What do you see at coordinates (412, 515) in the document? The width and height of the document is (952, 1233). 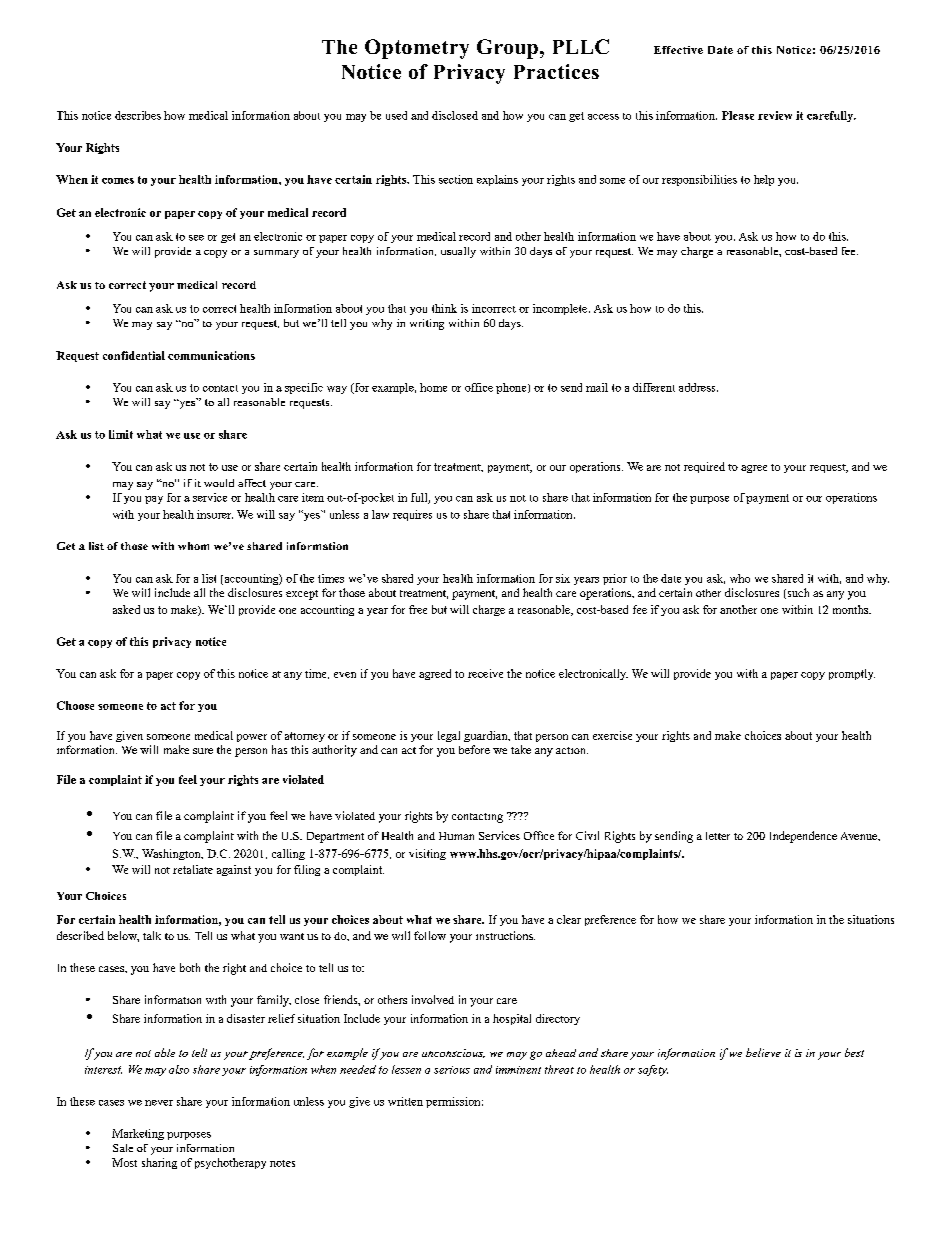 I see `requires` at bounding box center [412, 515].
